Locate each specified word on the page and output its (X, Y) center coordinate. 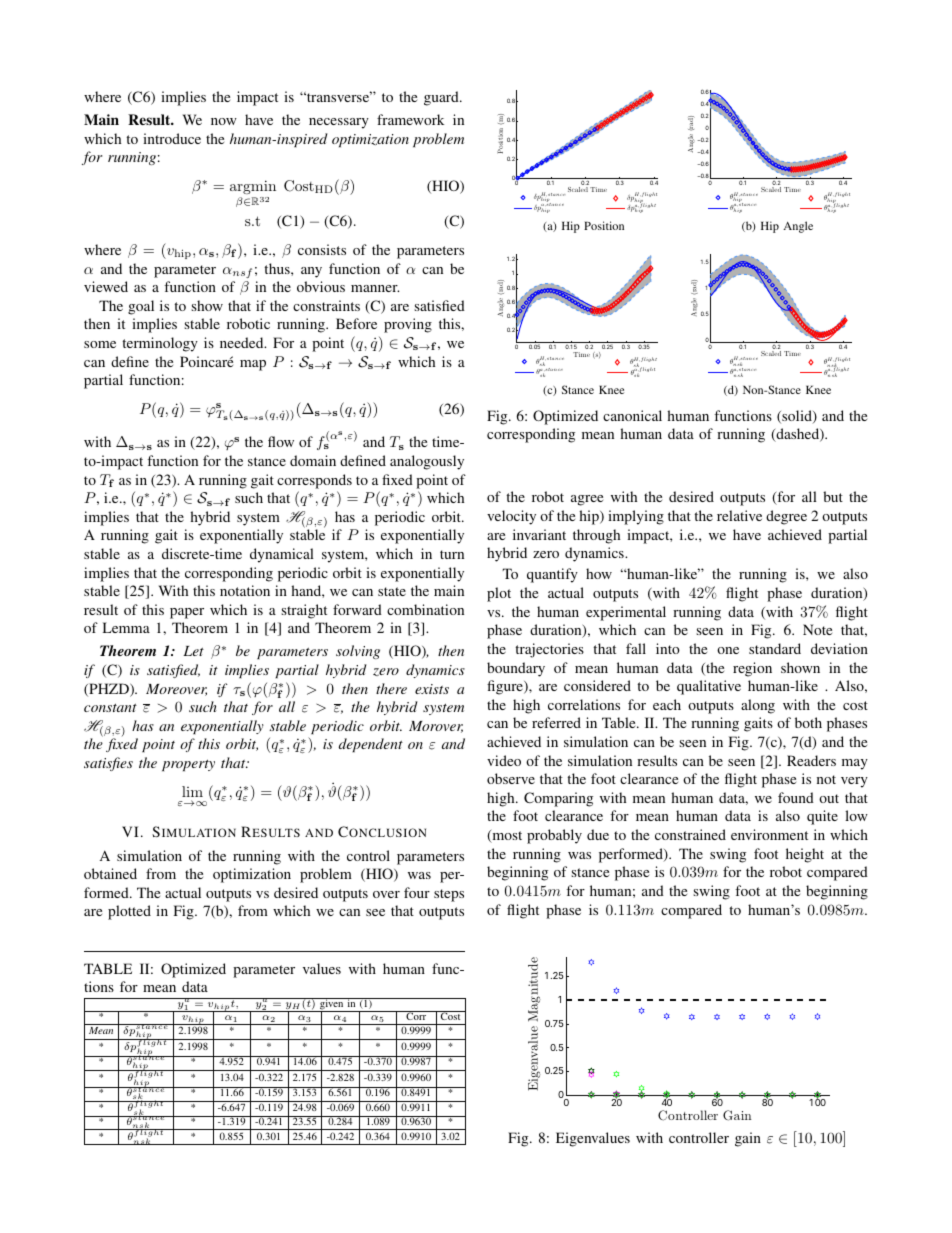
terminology (160, 344)
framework (410, 119)
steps (449, 895)
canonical (632, 415)
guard (442, 98)
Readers (811, 760)
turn (452, 554)
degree (786, 517)
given (332, 1005)
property (188, 765)
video (504, 760)
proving (408, 325)
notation (245, 590)
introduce (172, 138)
